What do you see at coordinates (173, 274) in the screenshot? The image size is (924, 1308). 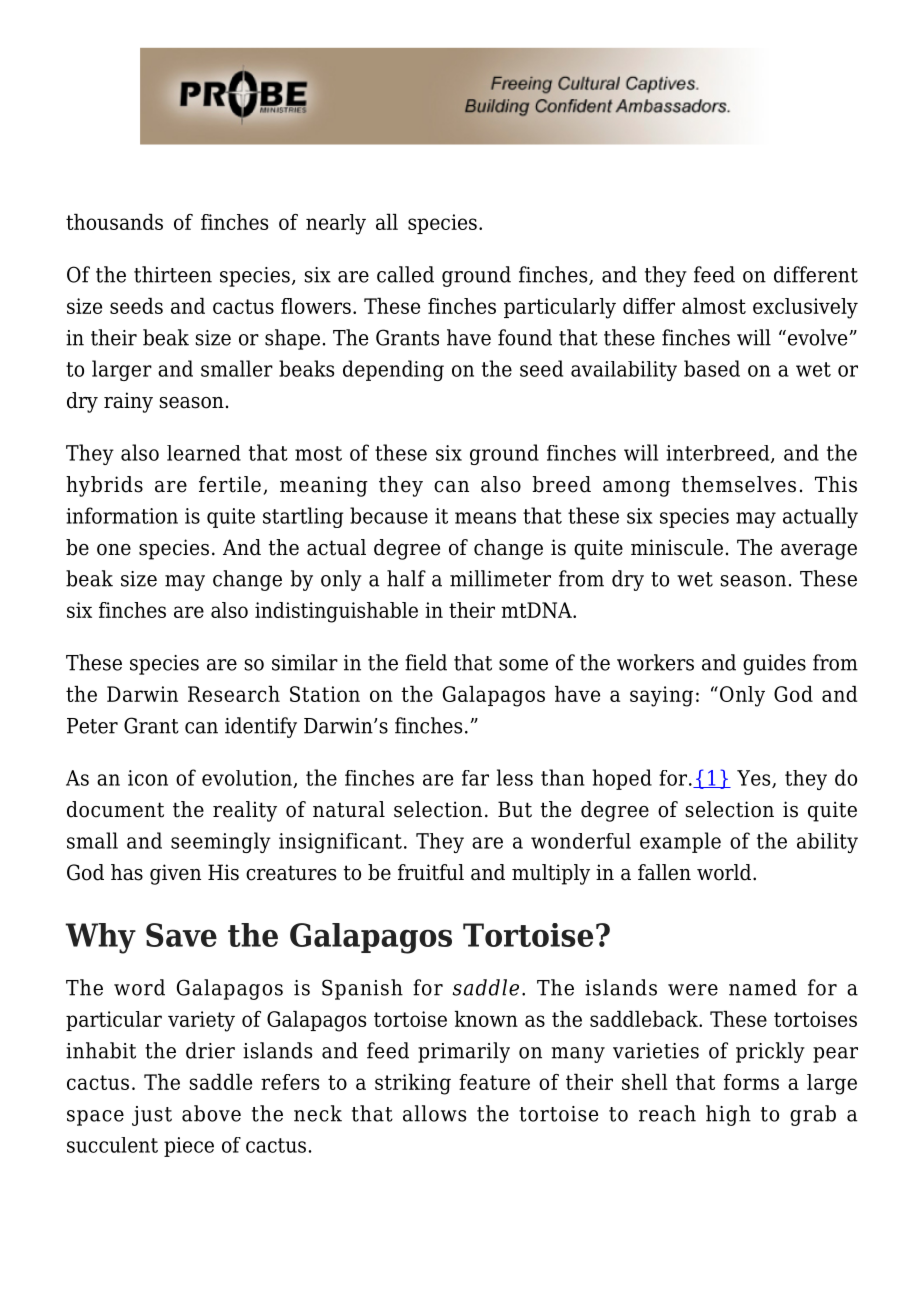 I see `thirteen` at bounding box center [173, 274].
